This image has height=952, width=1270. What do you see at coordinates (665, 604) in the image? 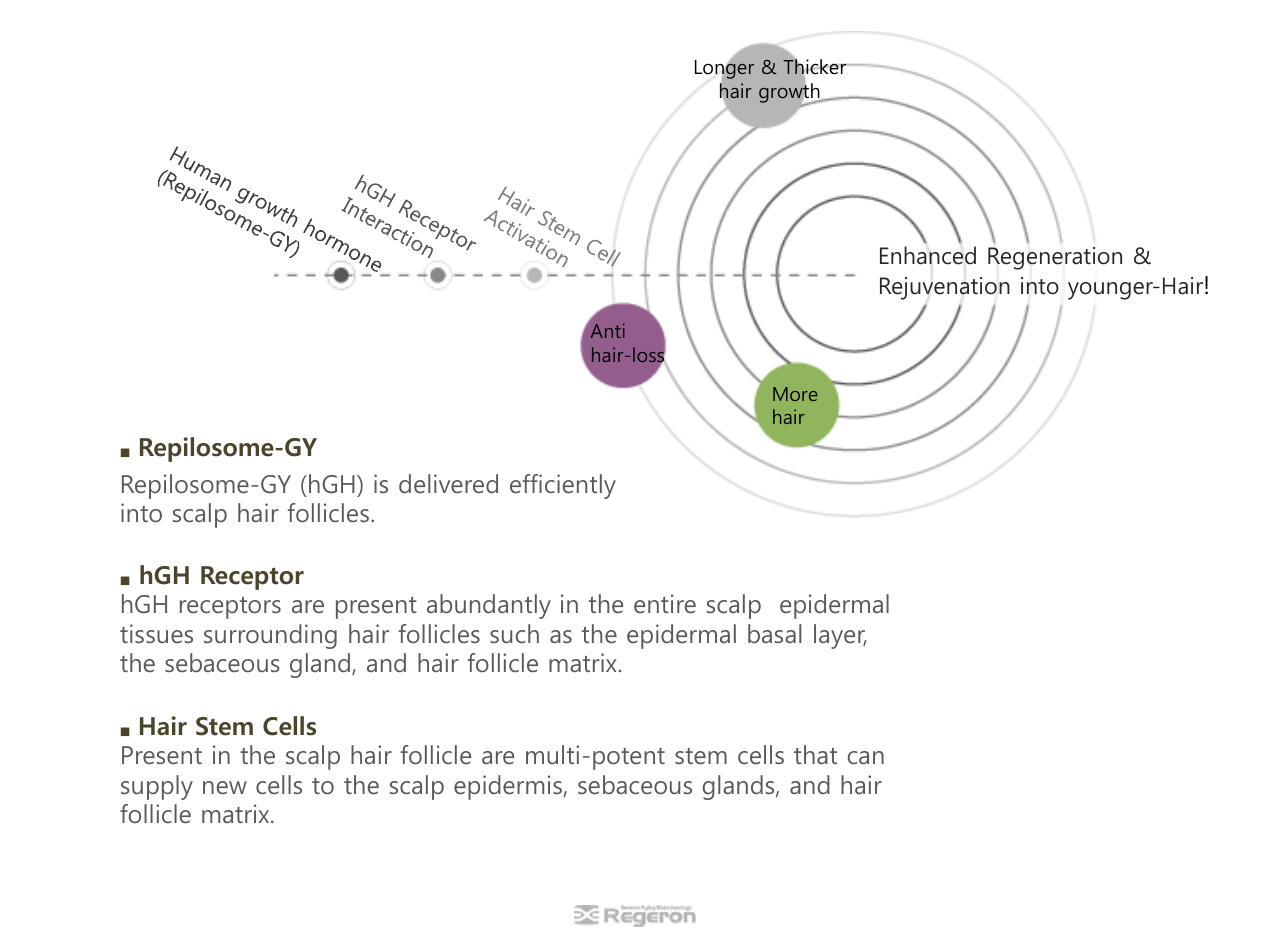
I see `entire` at bounding box center [665, 604].
